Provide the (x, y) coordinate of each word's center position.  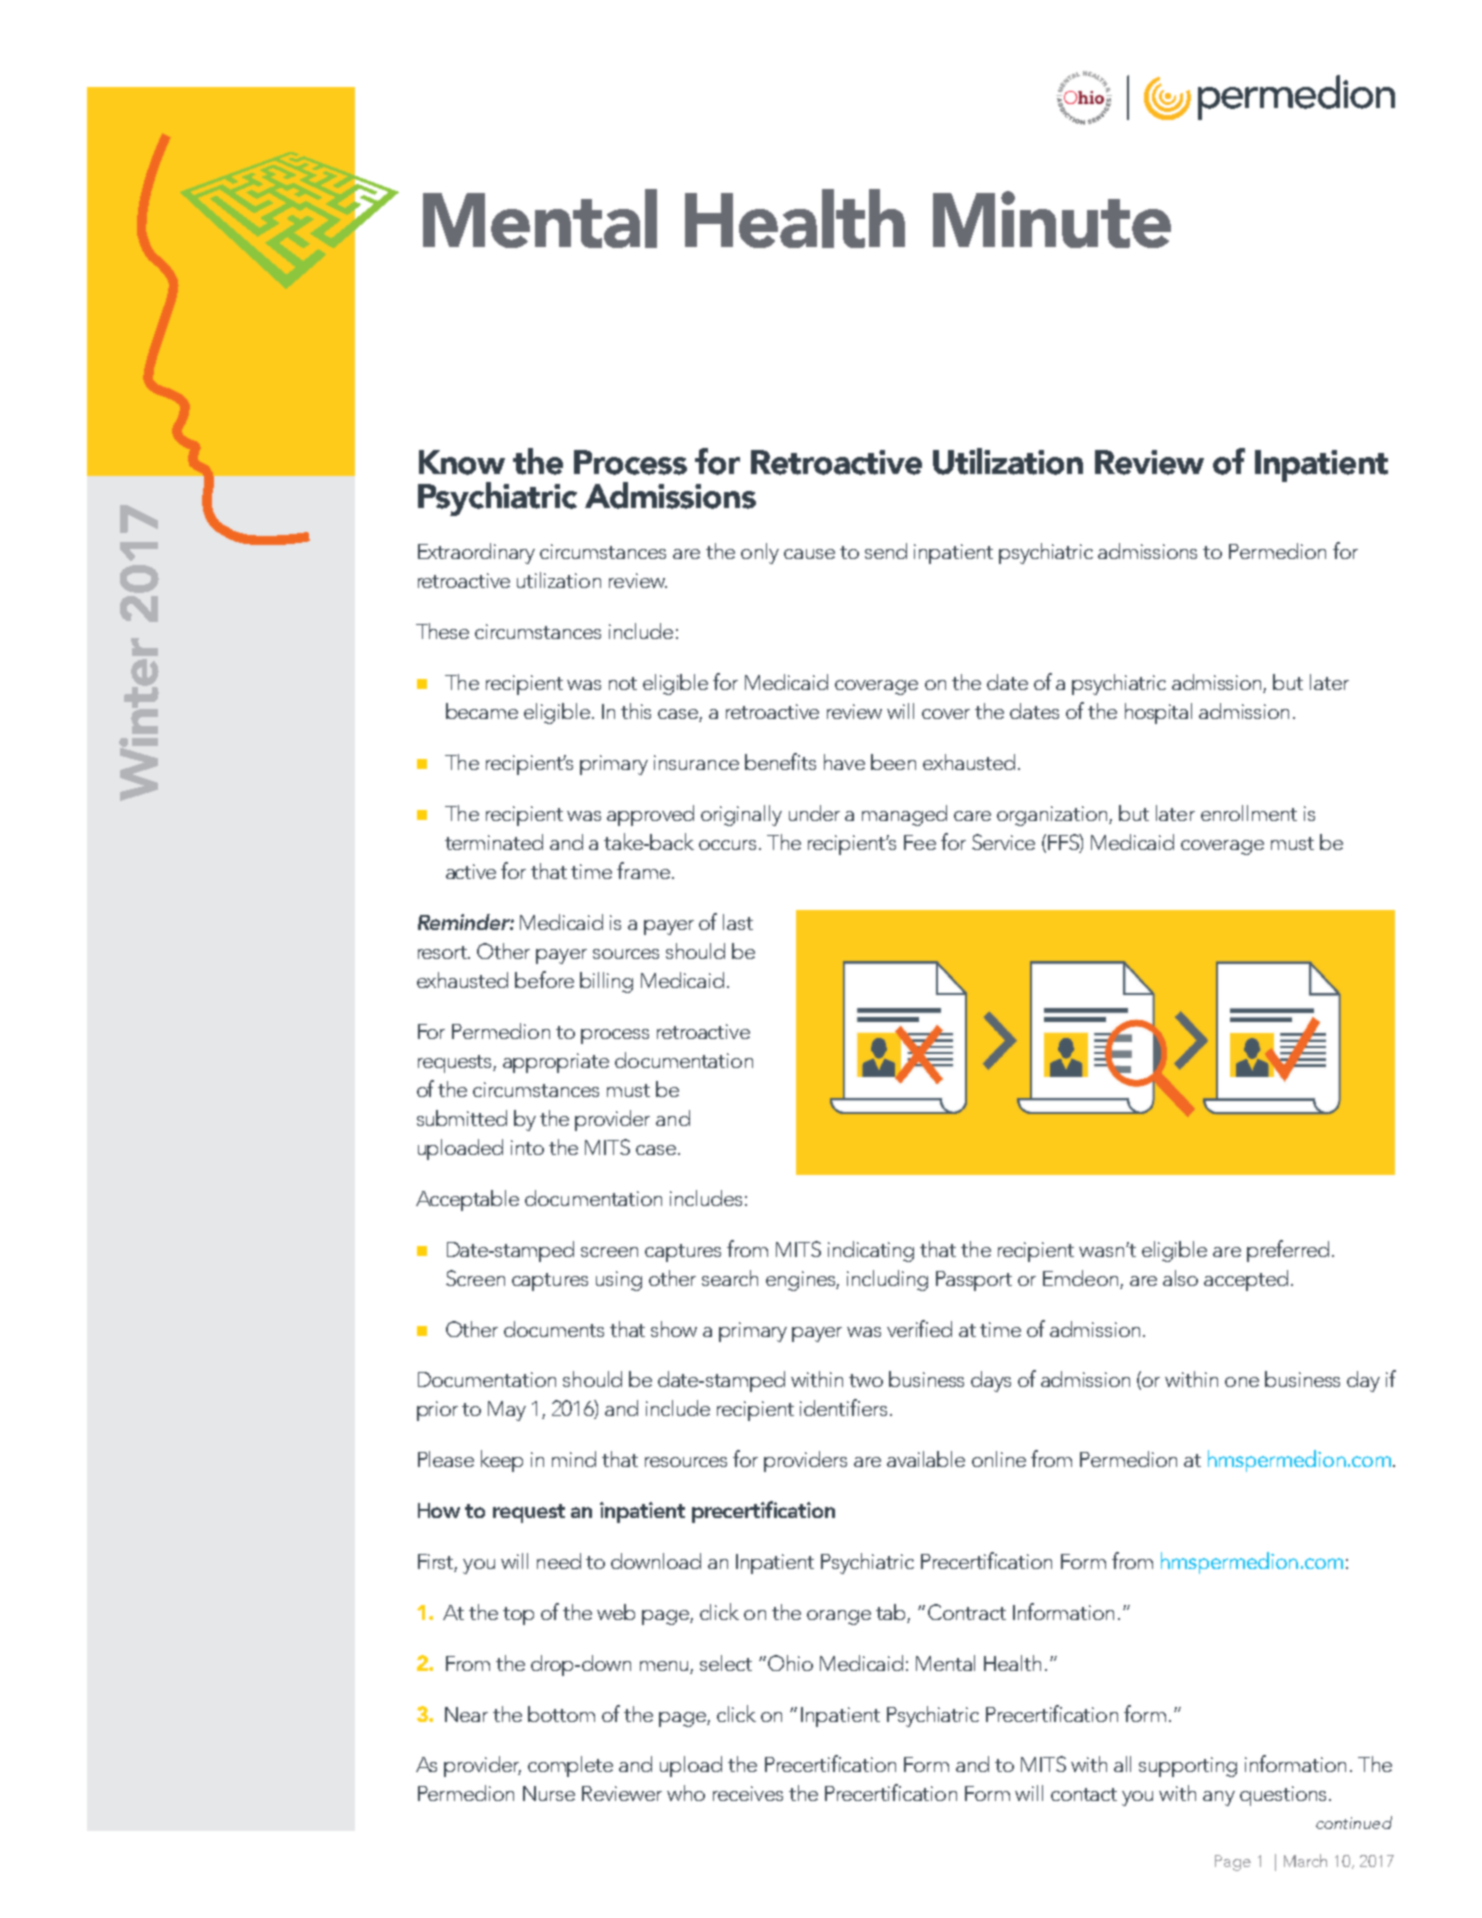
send (886, 551)
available (926, 1459)
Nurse (549, 1793)
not (623, 683)
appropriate (556, 1063)
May (507, 1411)
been (893, 762)
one (1242, 1382)
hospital (1158, 713)
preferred (1288, 1251)
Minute (1052, 219)
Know (462, 462)
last (738, 922)
